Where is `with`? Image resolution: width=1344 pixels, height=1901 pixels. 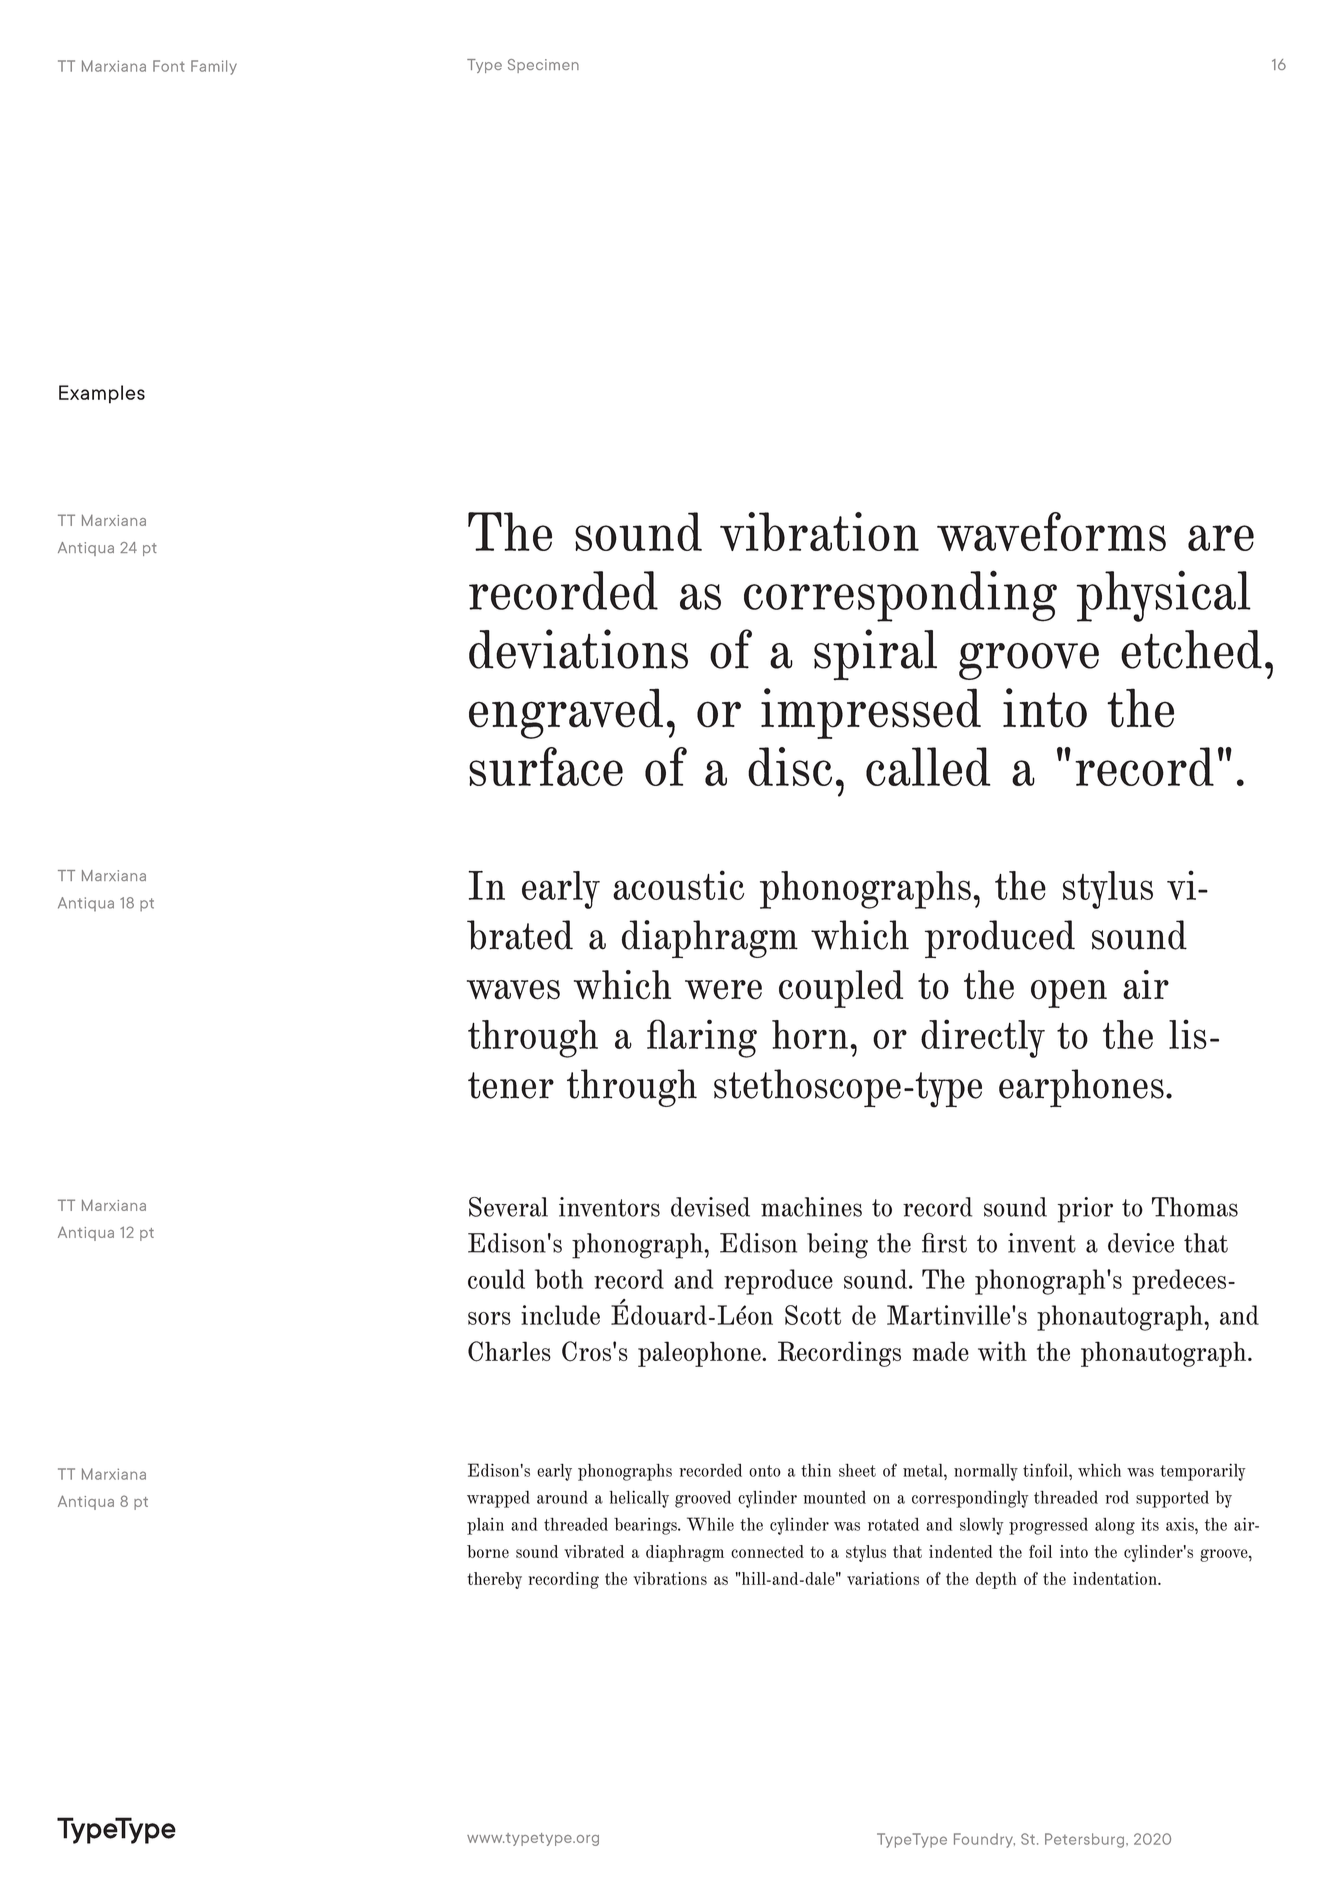
with is located at coordinates (1002, 1351).
